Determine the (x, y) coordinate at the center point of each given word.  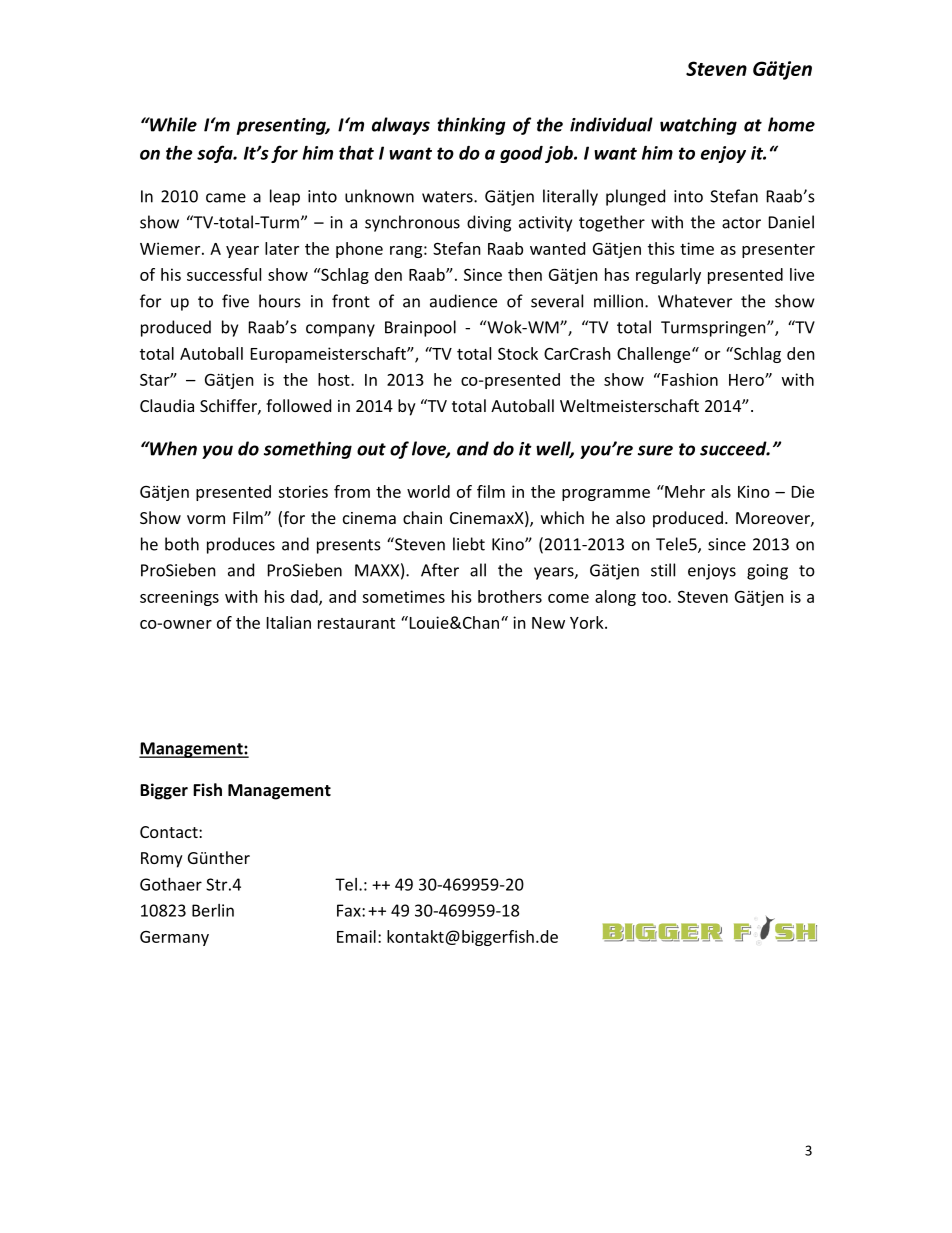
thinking (471, 126)
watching (698, 126)
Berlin (213, 910)
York (588, 622)
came (226, 198)
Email (356, 936)
